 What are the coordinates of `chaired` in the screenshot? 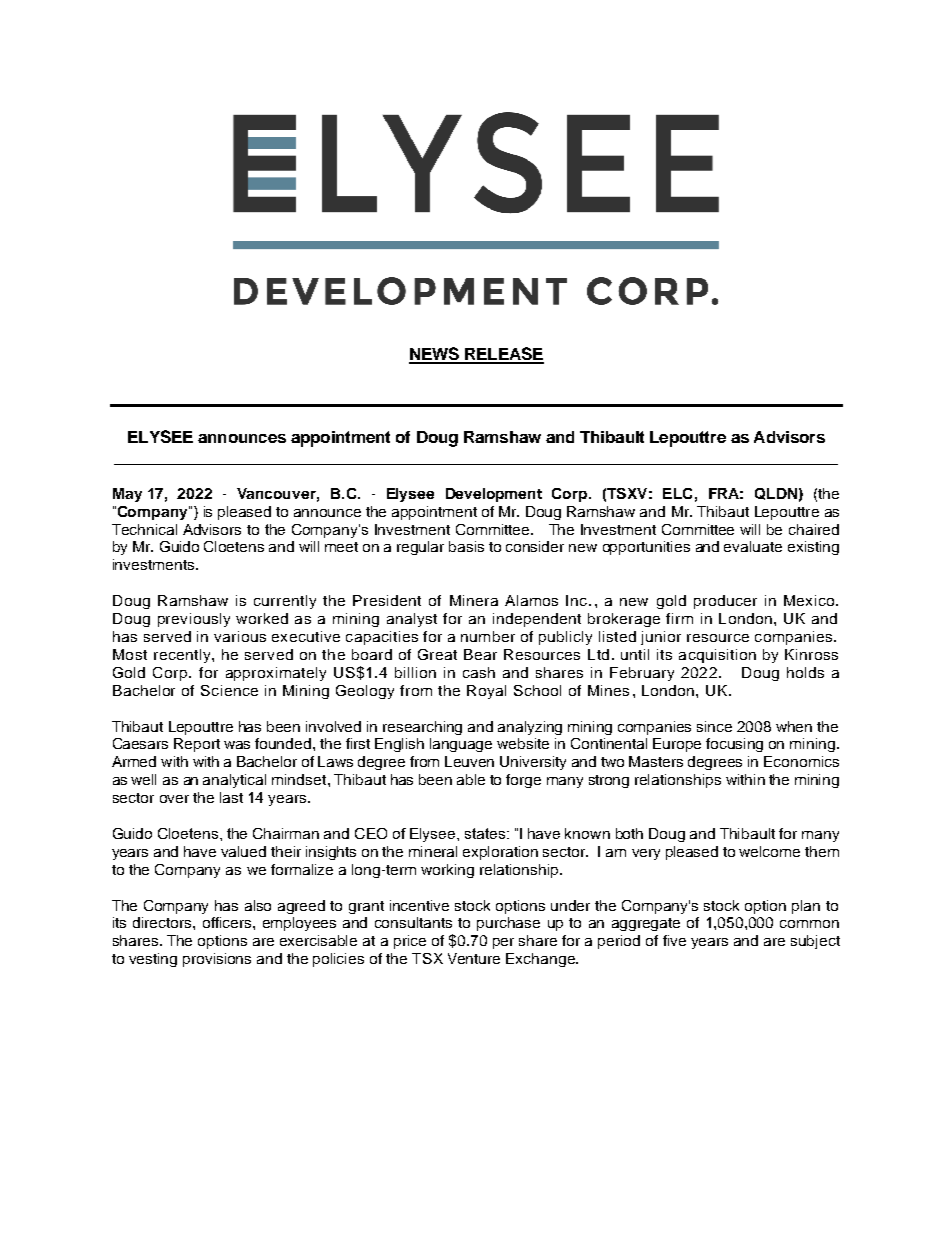 It's located at (814, 529).
